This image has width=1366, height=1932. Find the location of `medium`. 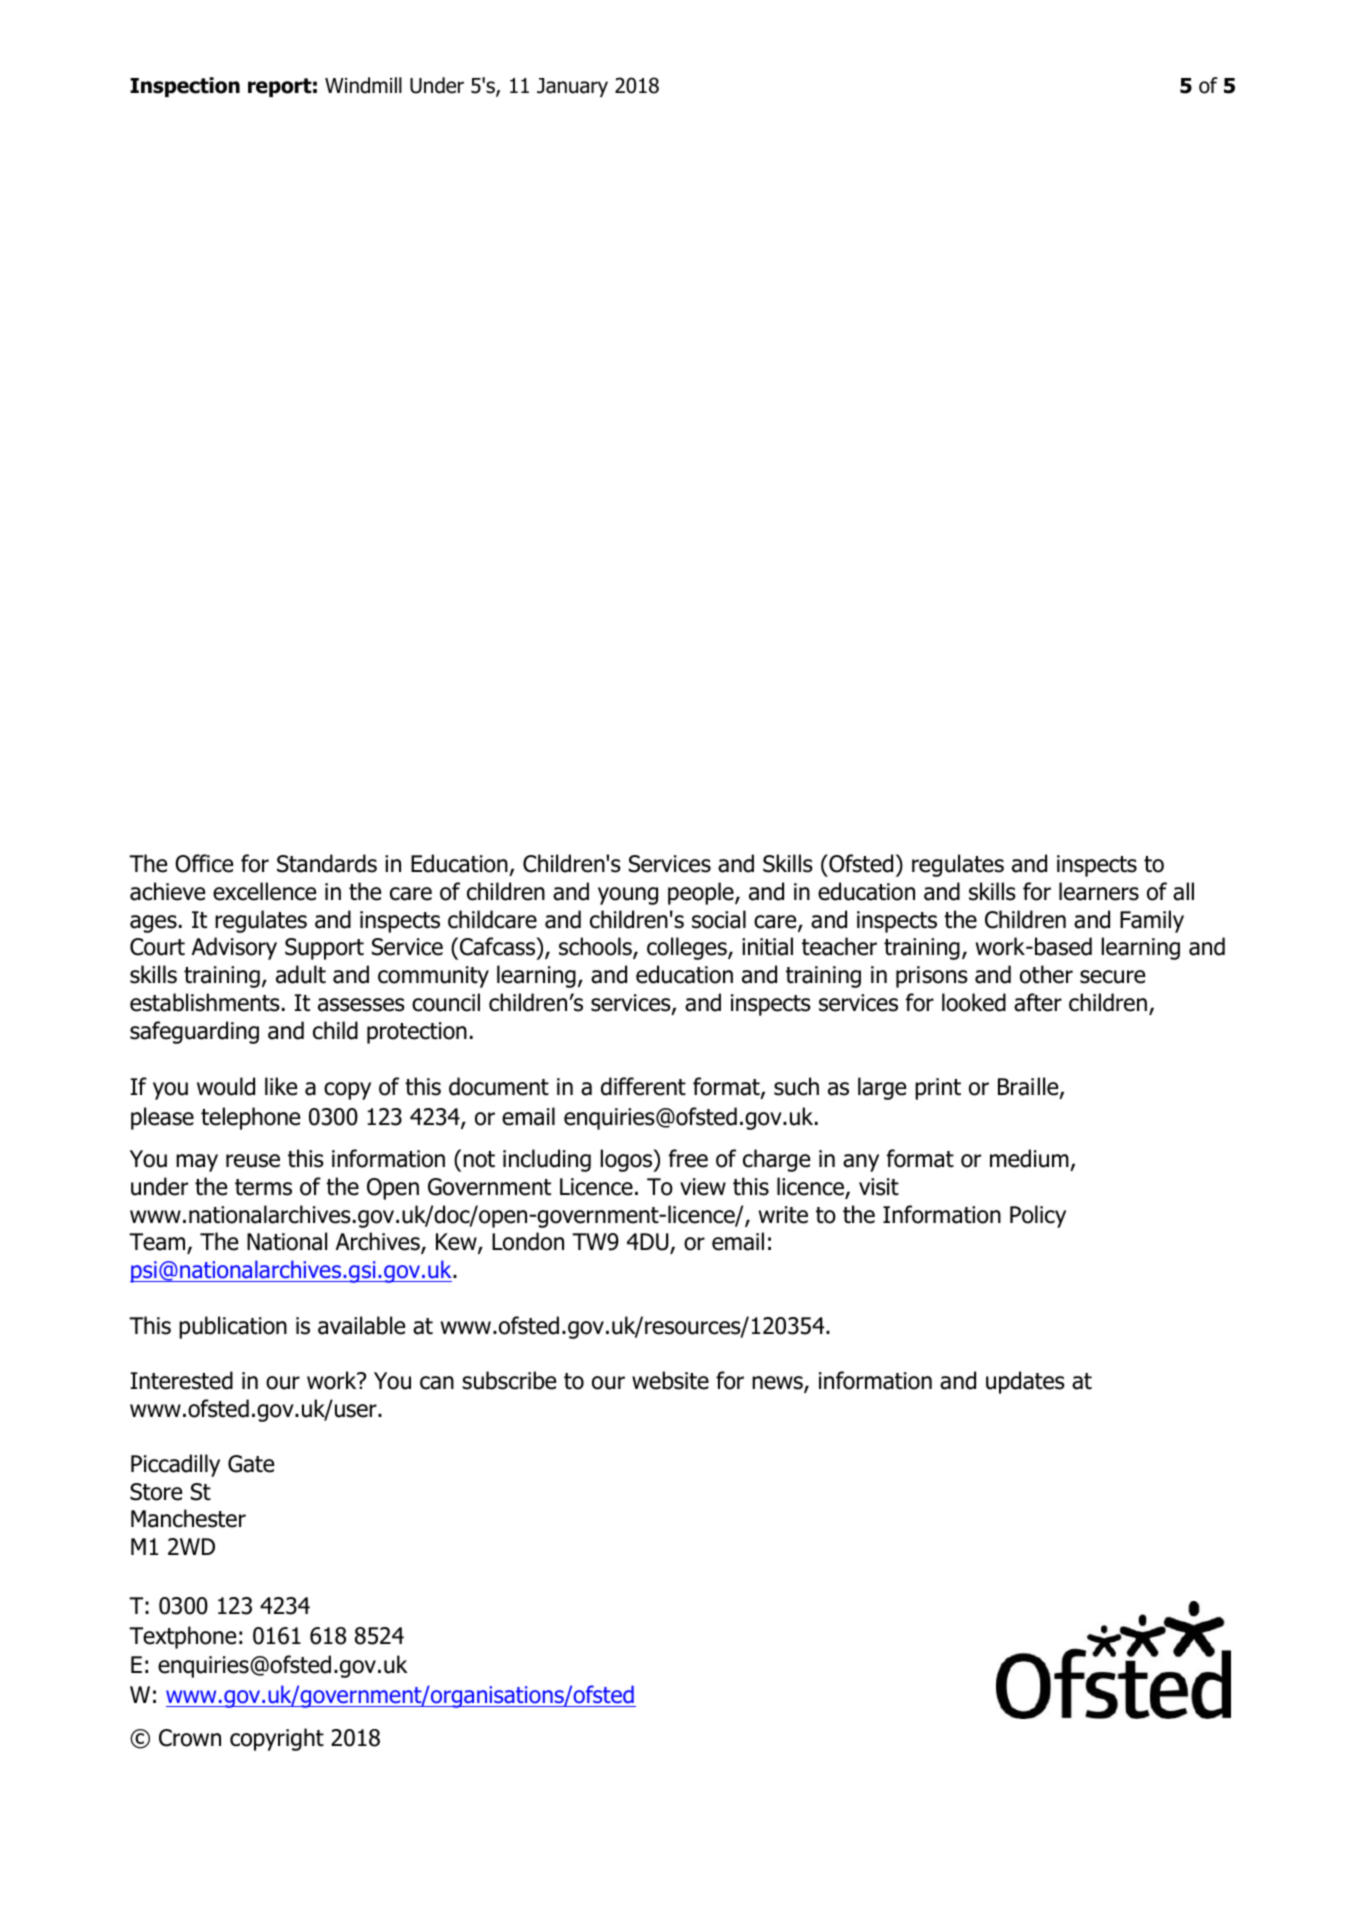

medium is located at coordinates (1030, 1160).
